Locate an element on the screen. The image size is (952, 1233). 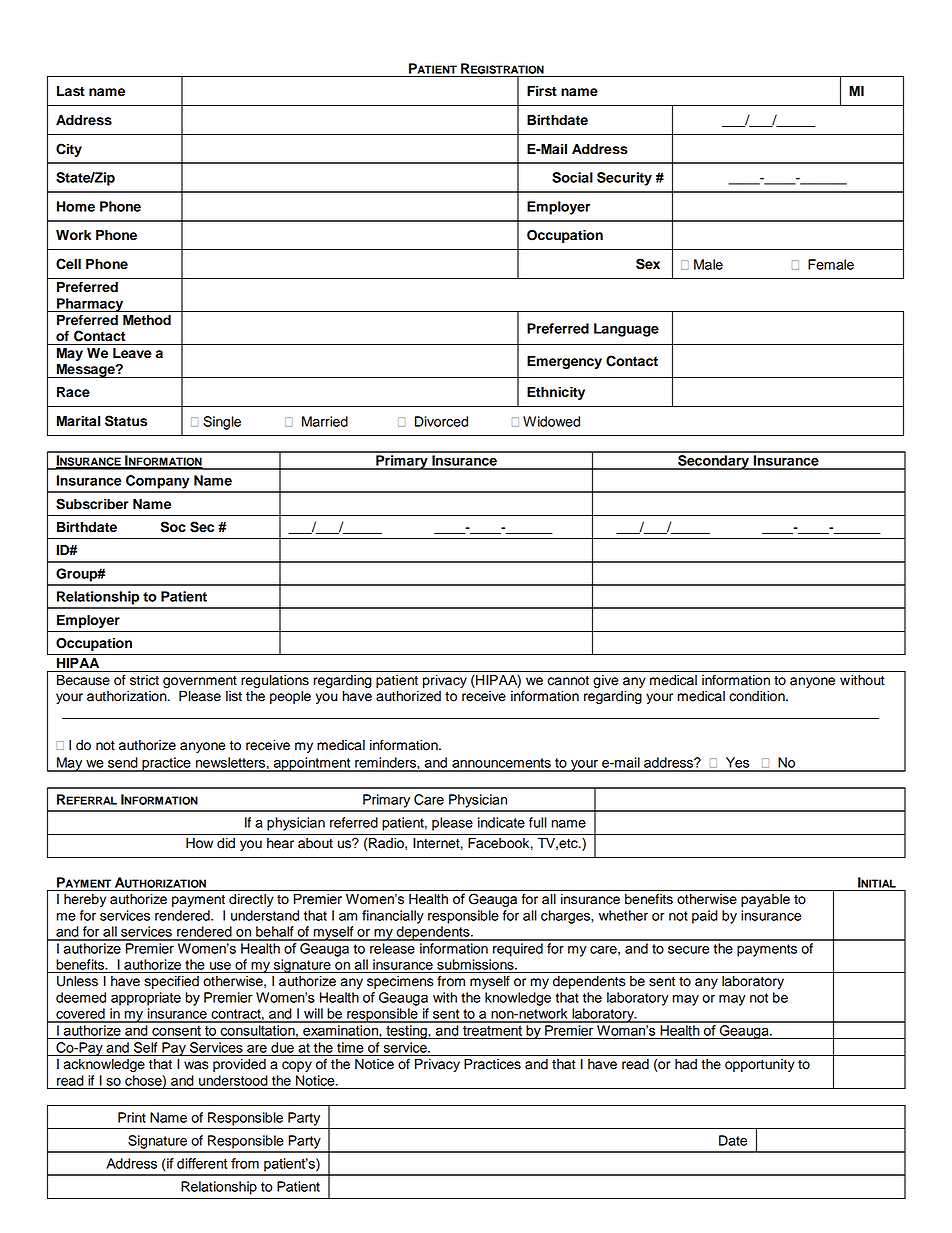
people is located at coordinates (290, 697).
